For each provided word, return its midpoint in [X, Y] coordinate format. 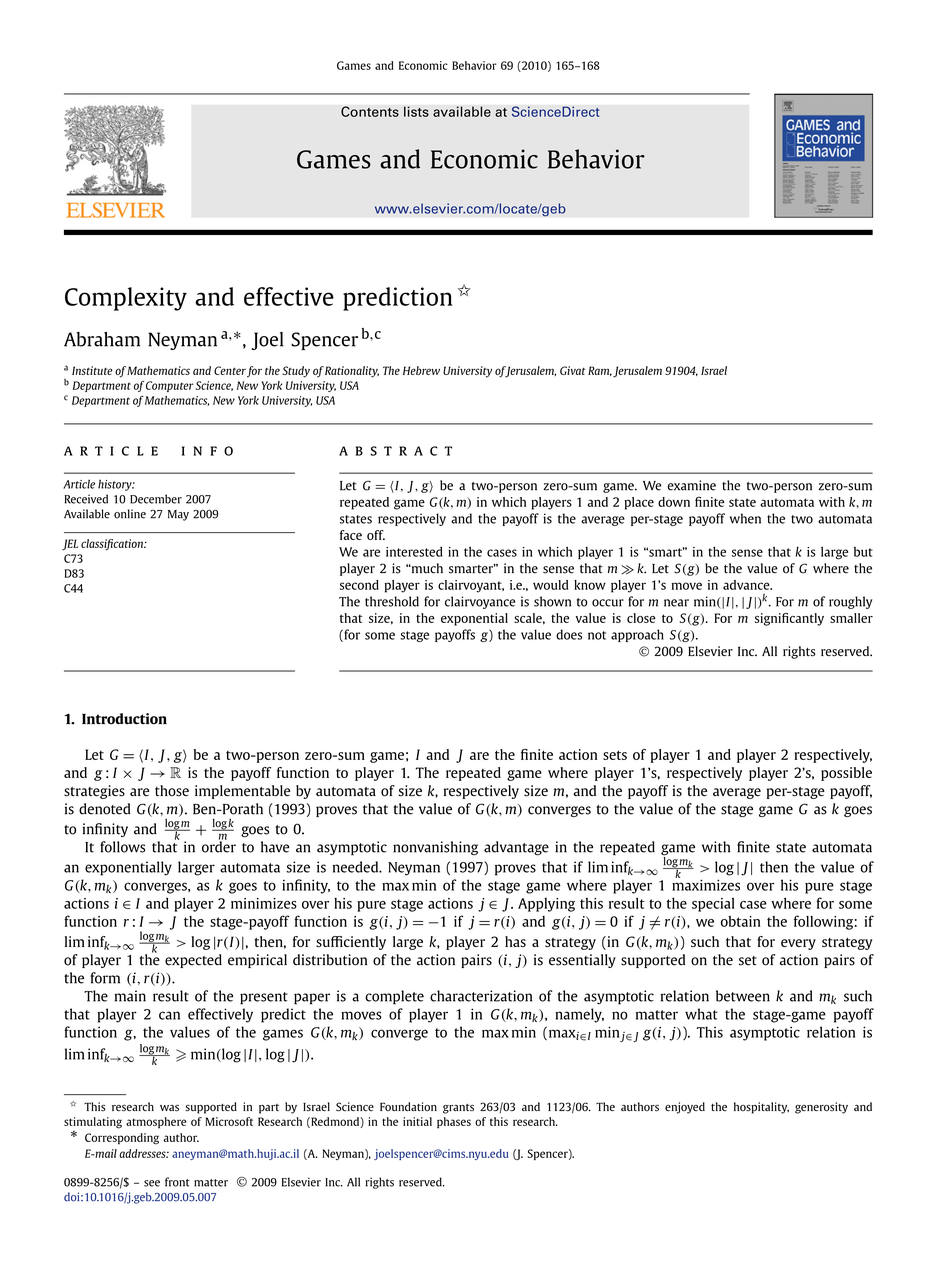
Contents [370, 111]
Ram [600, 371]
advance [747, 585]
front [177, 1182]
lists [416, 111]
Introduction [124, 719]
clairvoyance [480, 602]
